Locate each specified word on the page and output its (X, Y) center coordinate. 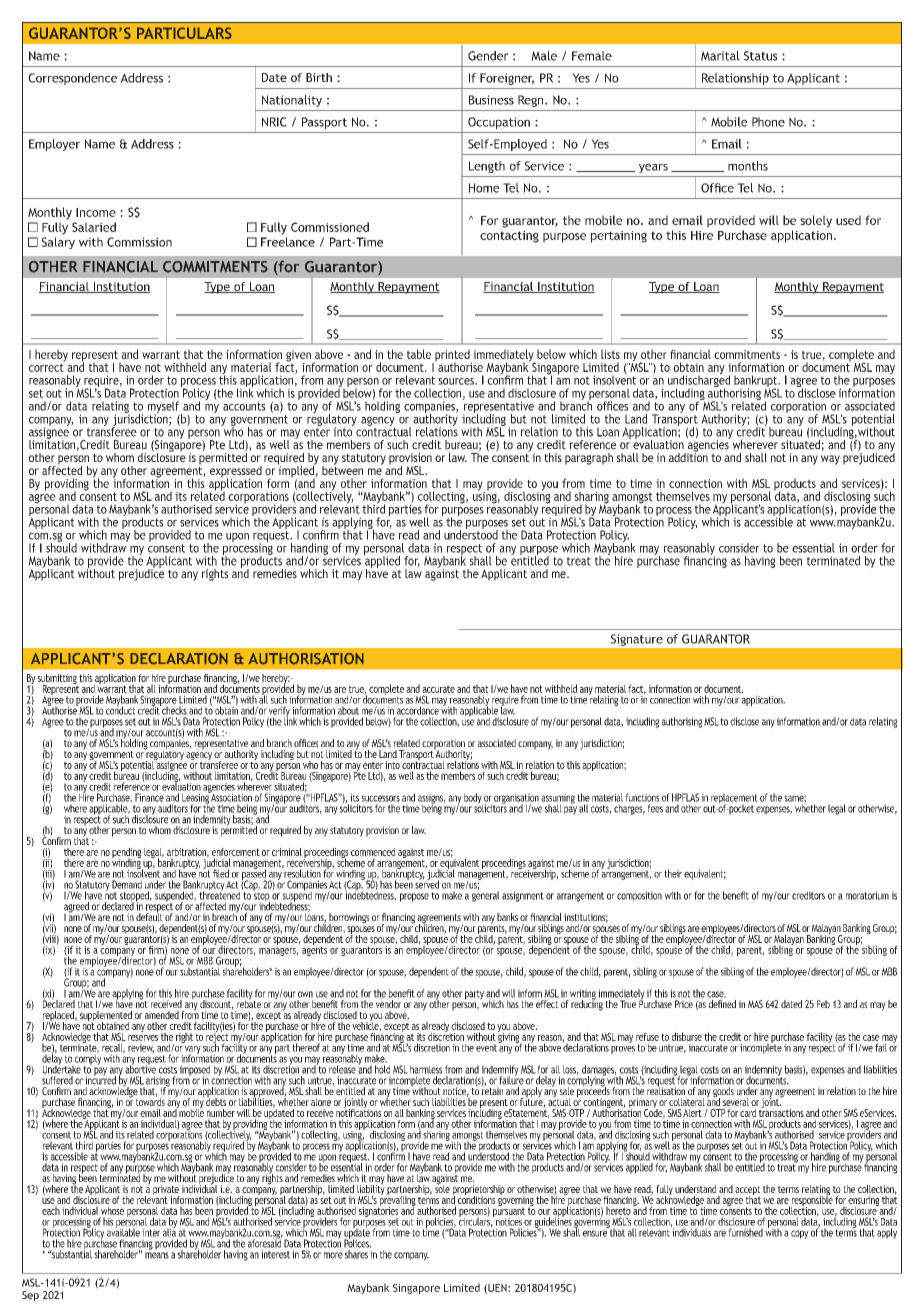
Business (491, 100)
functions (642, 797)
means (157, 1255)
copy (799, 1234)
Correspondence (72, 79)
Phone (768, 122)
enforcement (236, 852)
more (333, 1255)
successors (381, 798)
